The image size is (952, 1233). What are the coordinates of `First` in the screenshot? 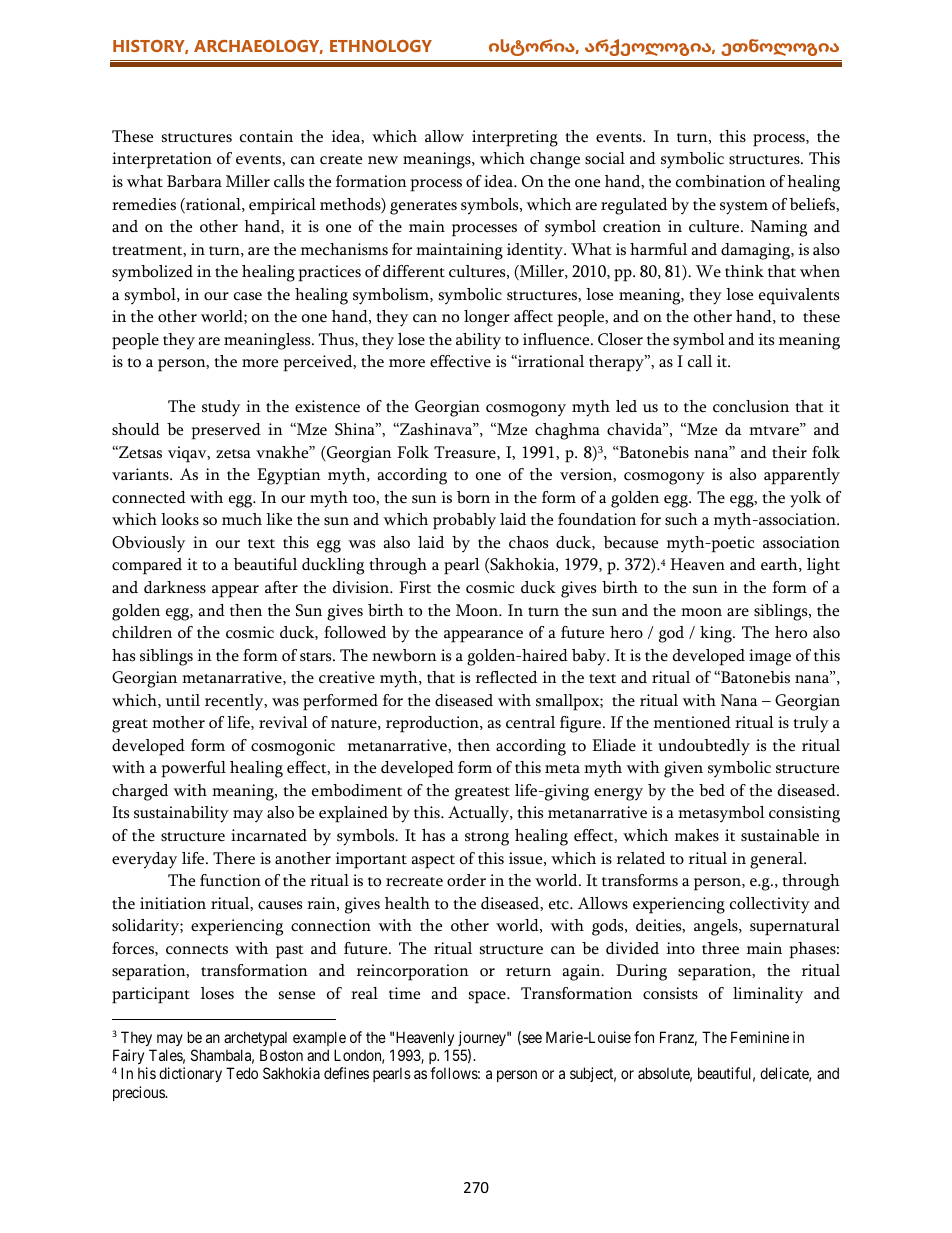 It's located at (415, 587).
